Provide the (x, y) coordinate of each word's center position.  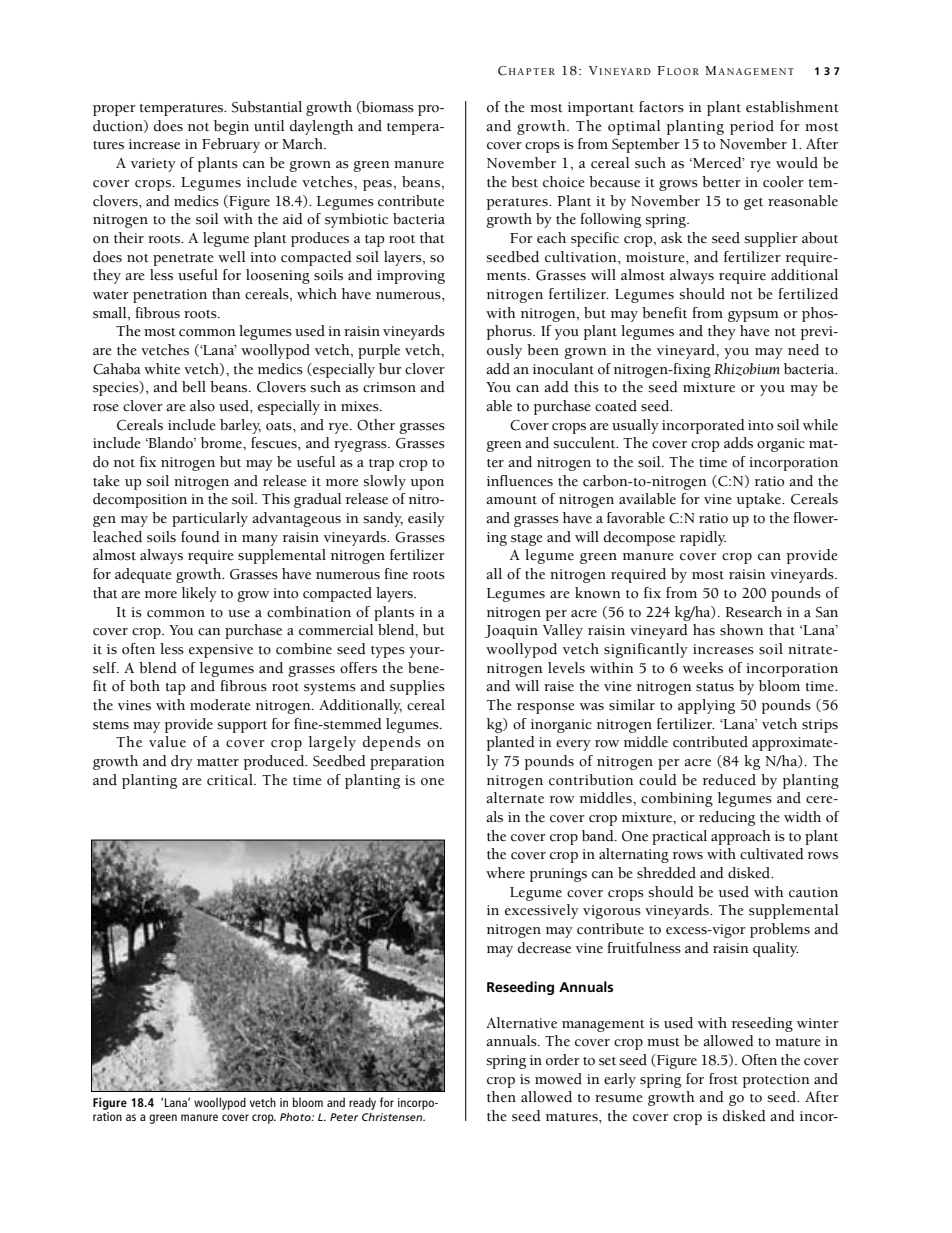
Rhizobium (747, 369)
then (501, 1097)
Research (753, 612)
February (231, 145)
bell (194, 387)
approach (741, 837)
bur (390, 369)
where (505, 873)
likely (199, 594)
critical (231, 780)
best (524, 182)
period (752, 127)
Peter (344, 1117)
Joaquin (511, 632)
